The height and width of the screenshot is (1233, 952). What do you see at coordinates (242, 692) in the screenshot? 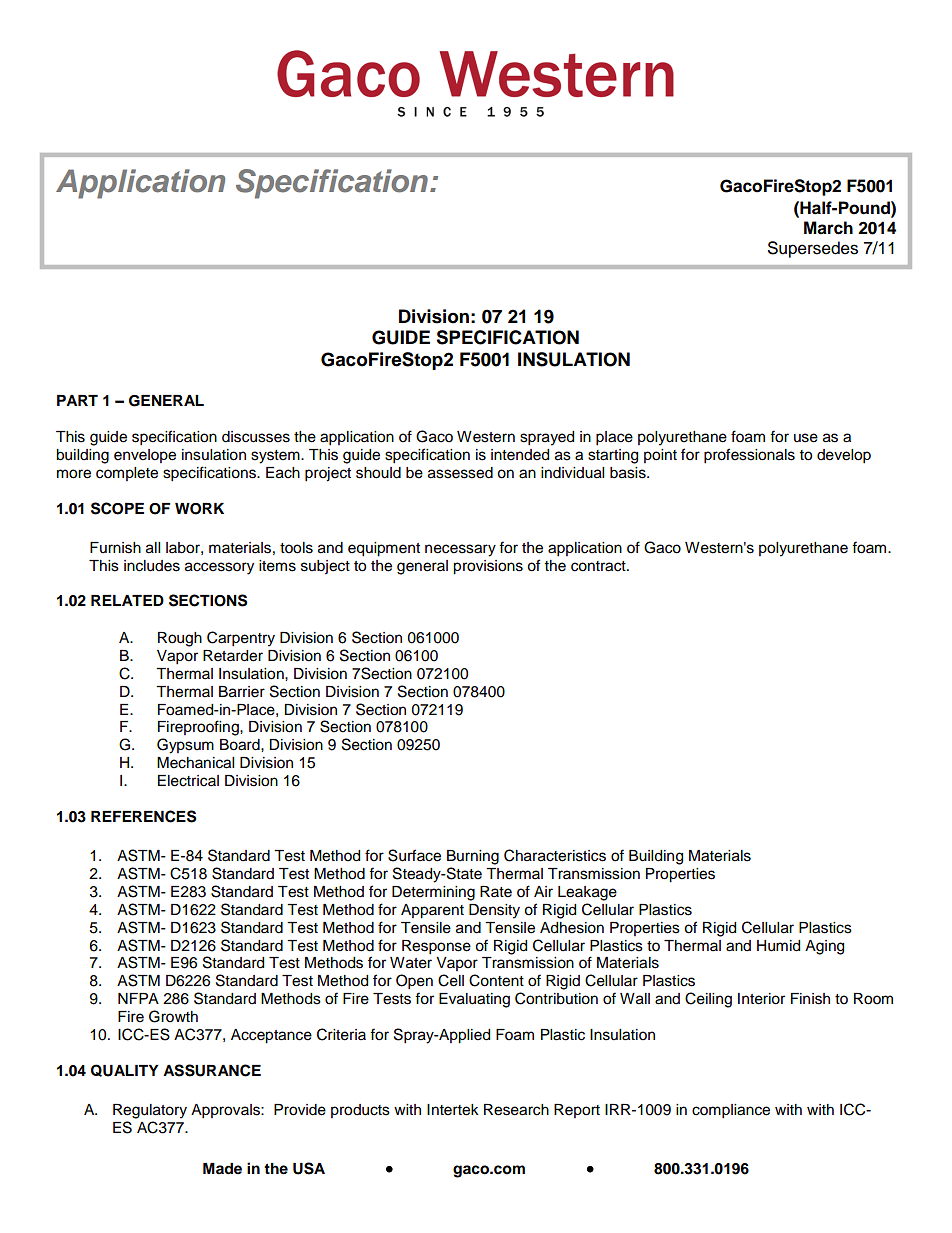
I see `Barrier` at bounding box center [242, 692].
